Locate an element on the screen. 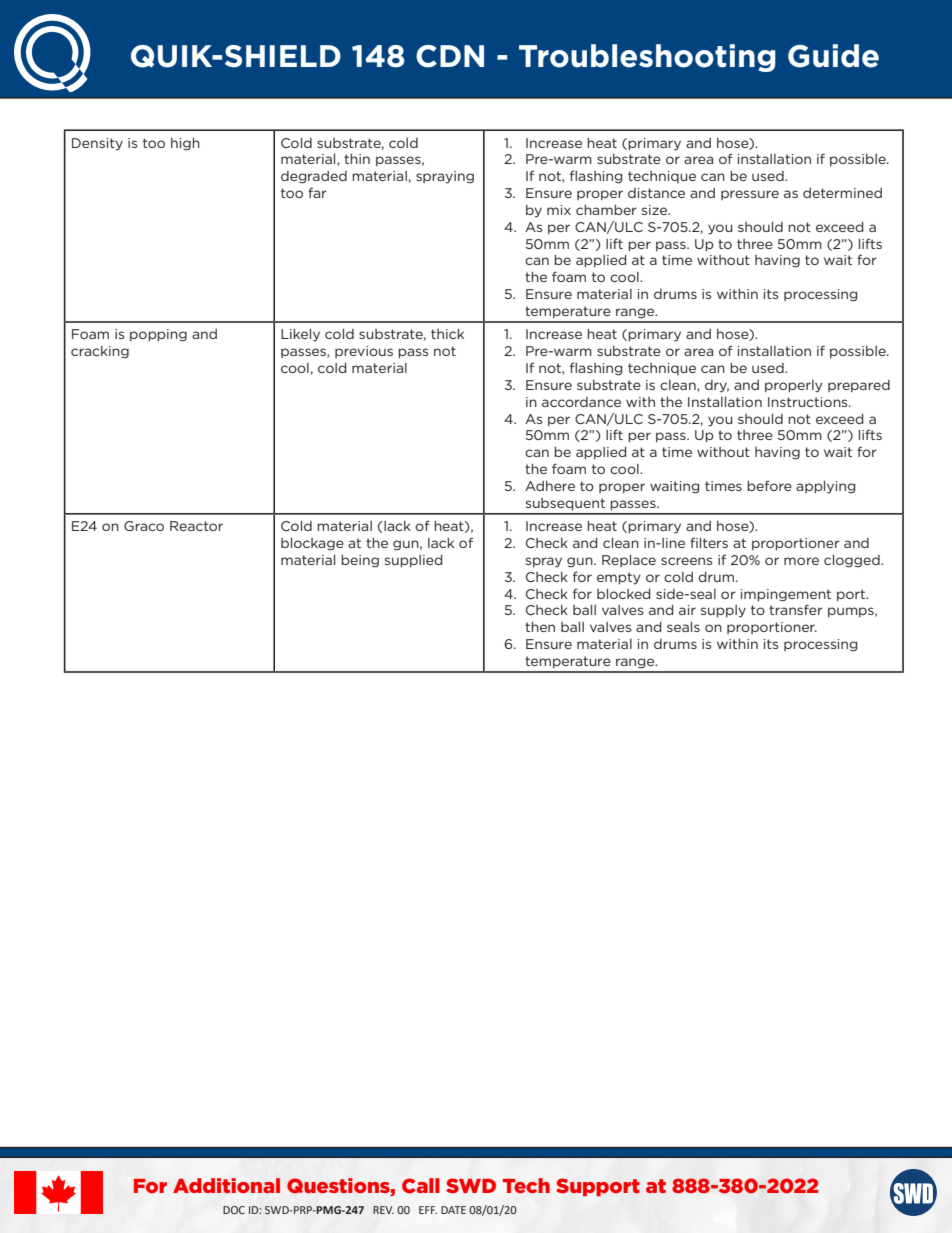 The image size is (952, 1233). EFF is located at coordinates (428, 1210).
